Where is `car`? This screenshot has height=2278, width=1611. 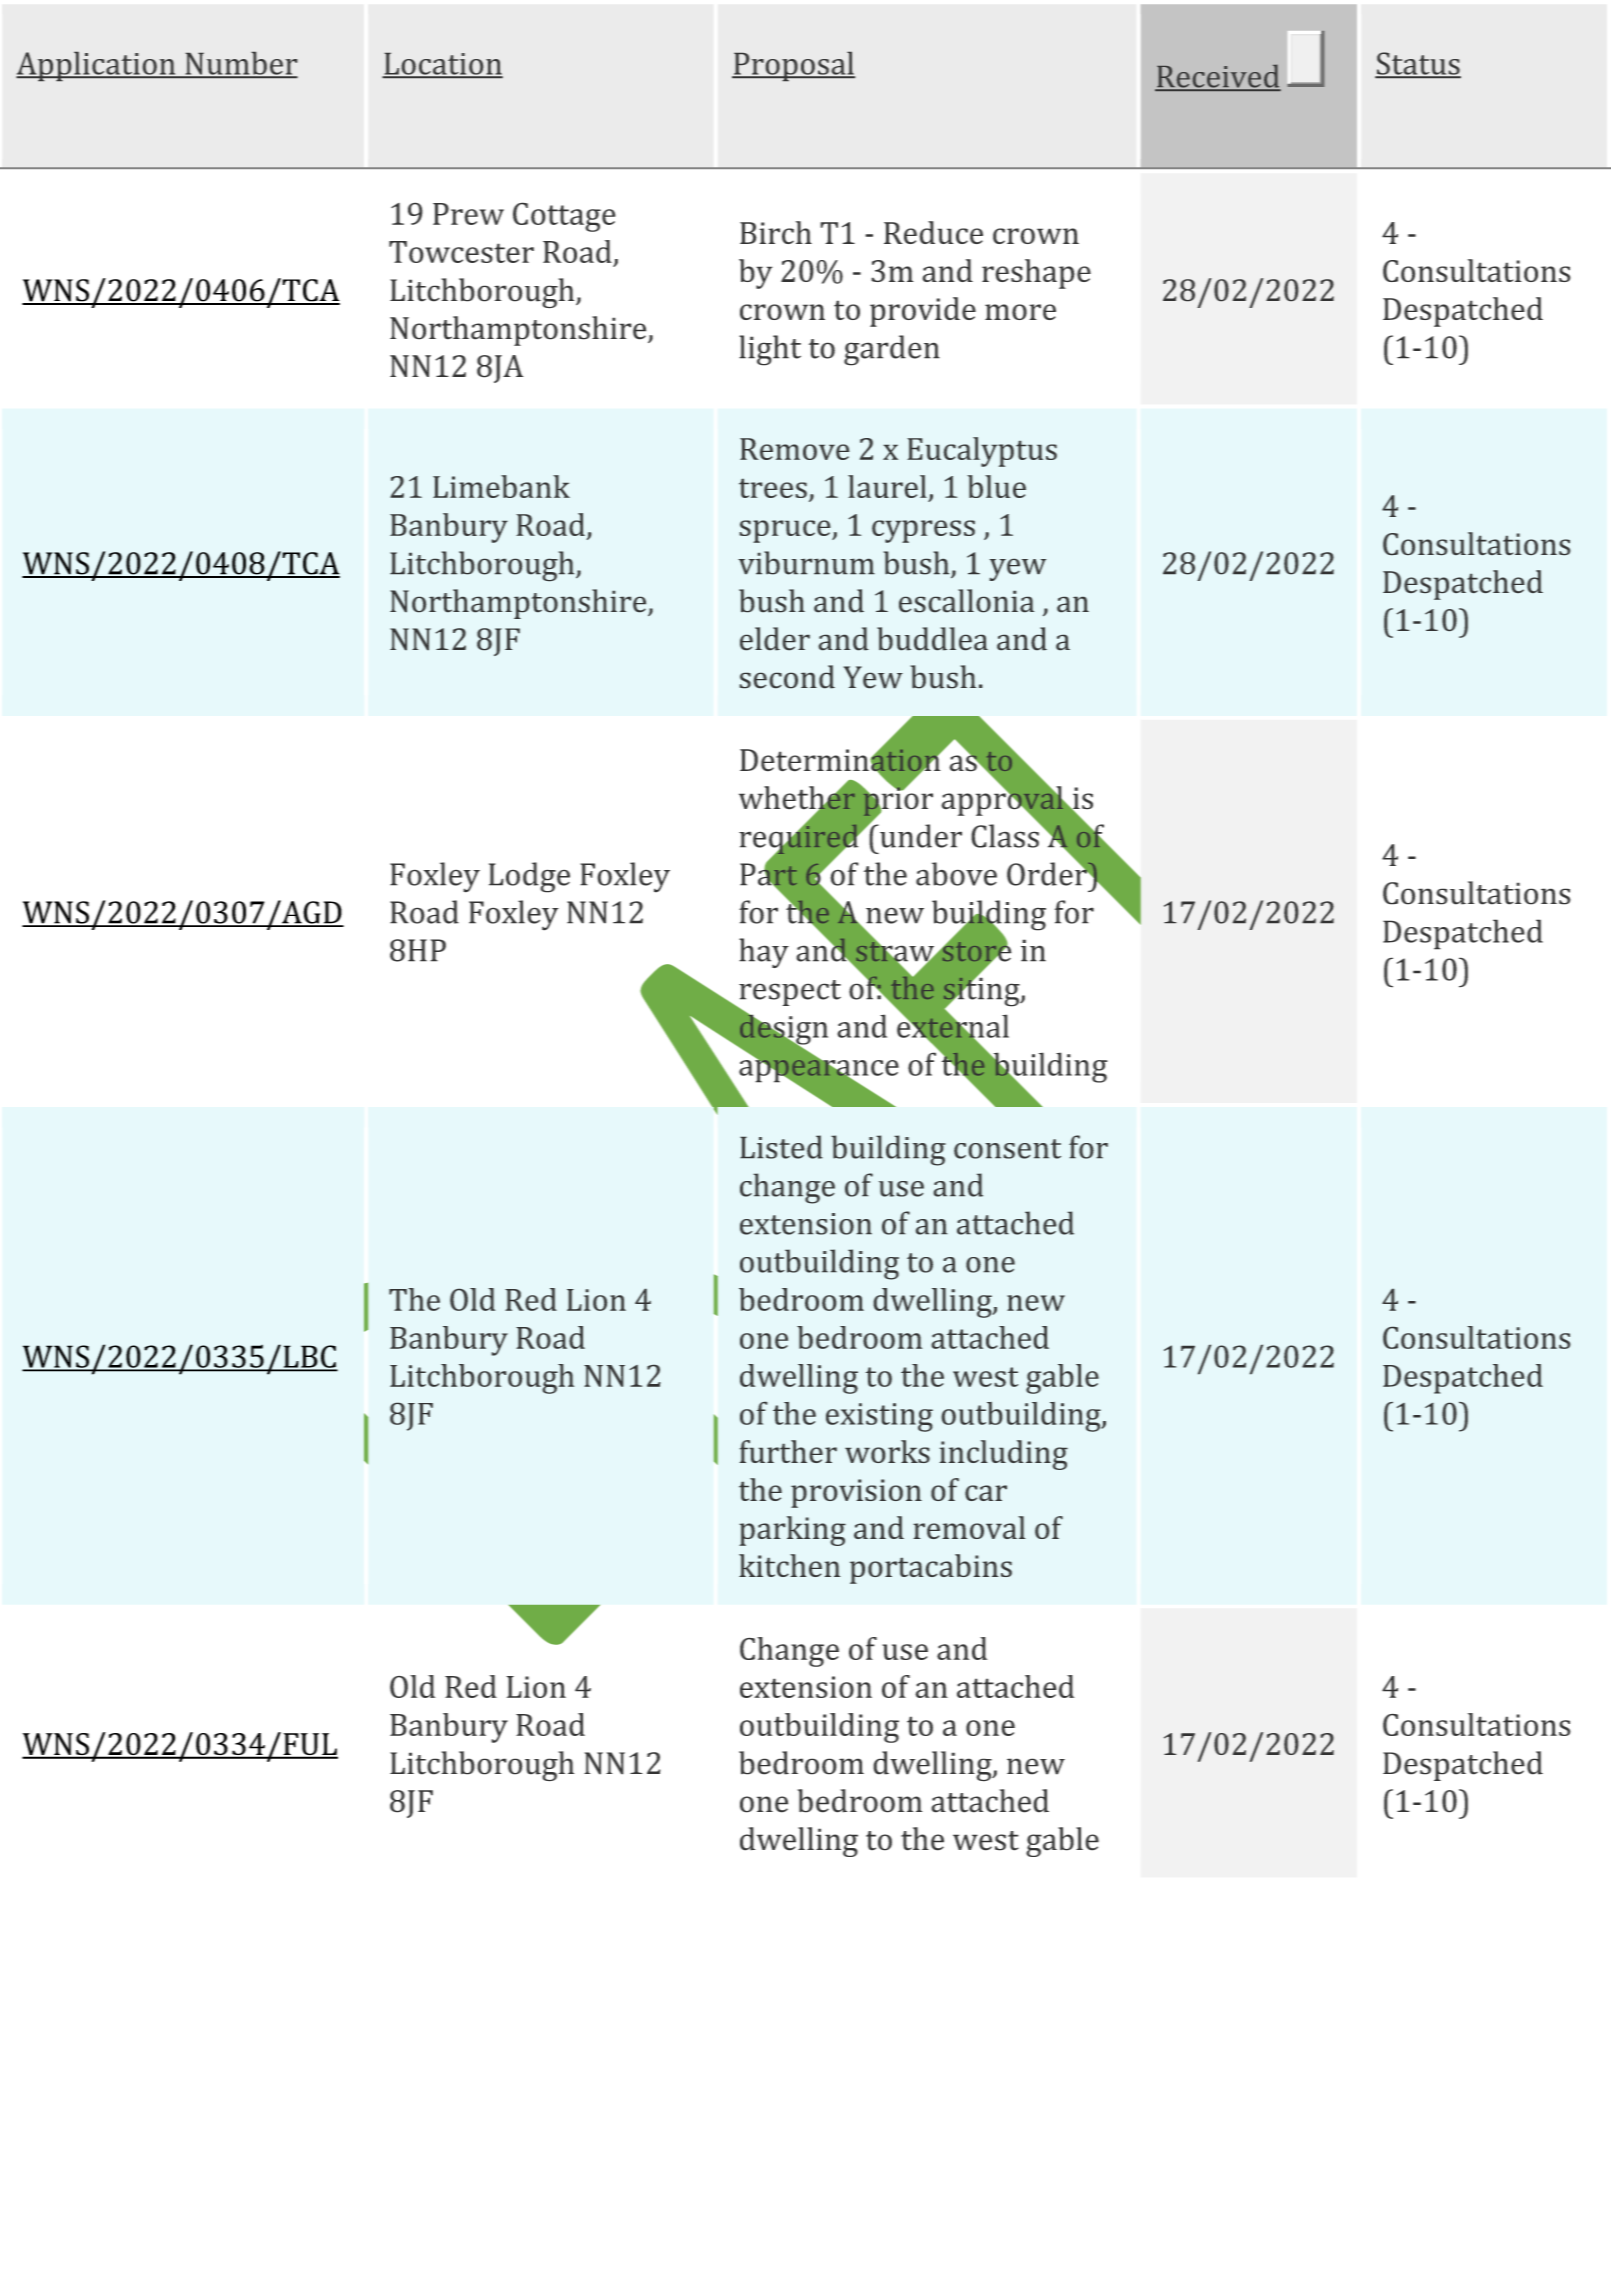 car is located at coordinates (986, 1493).
